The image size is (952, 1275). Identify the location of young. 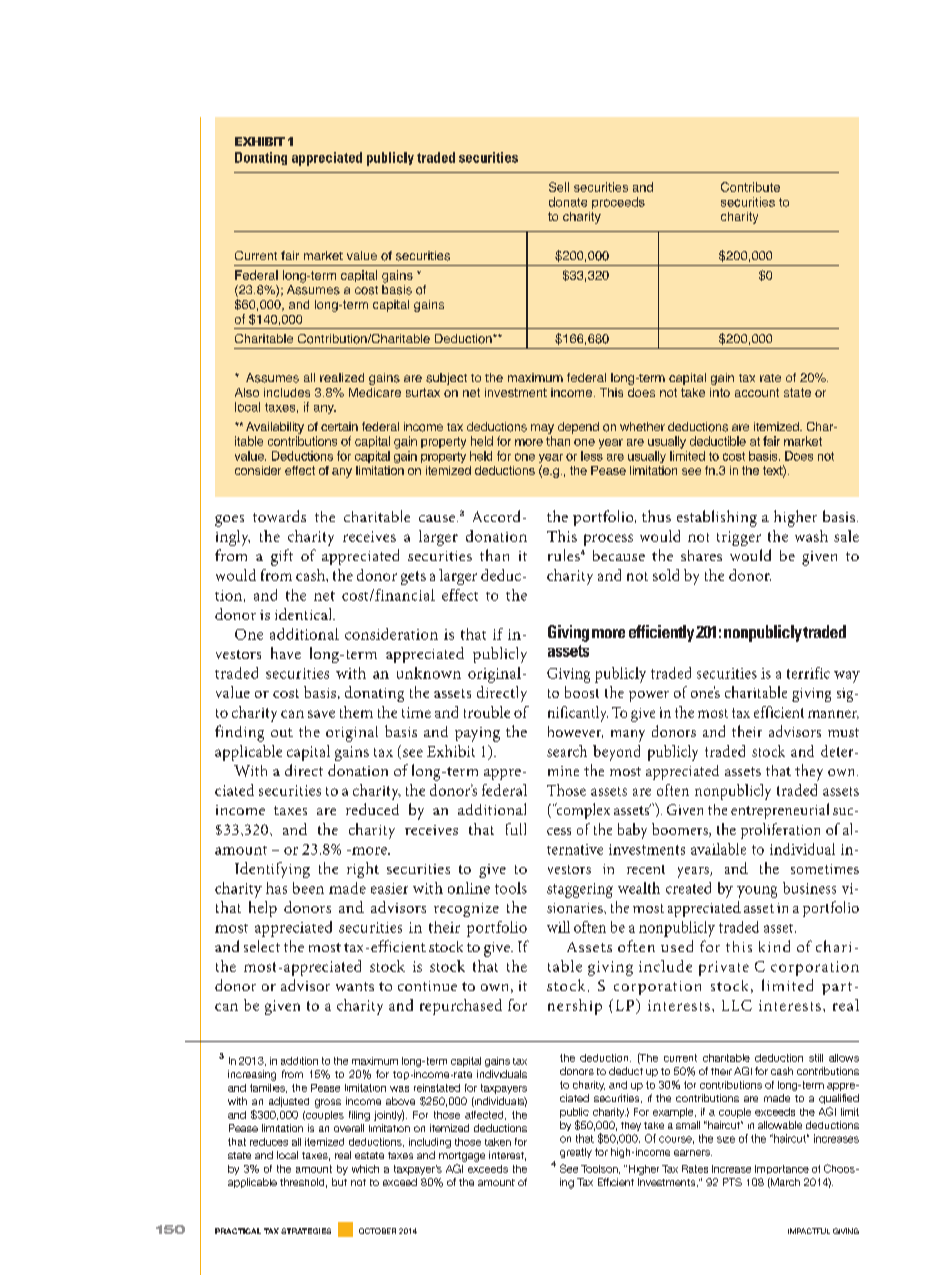
(757, 892).
